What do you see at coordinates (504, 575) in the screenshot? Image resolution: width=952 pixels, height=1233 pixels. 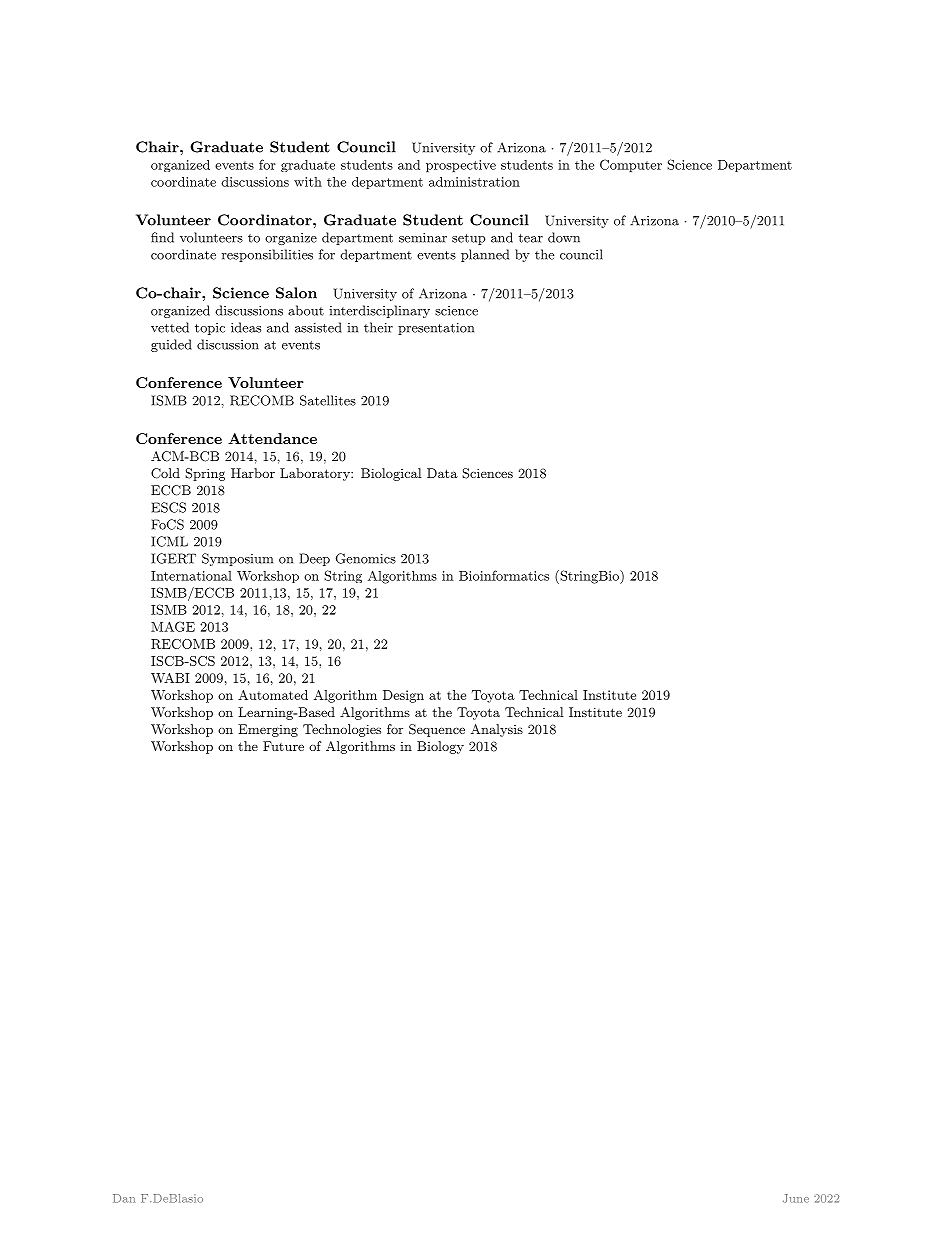 I see `Bioinformatics` at bounding box center [504, 575].
